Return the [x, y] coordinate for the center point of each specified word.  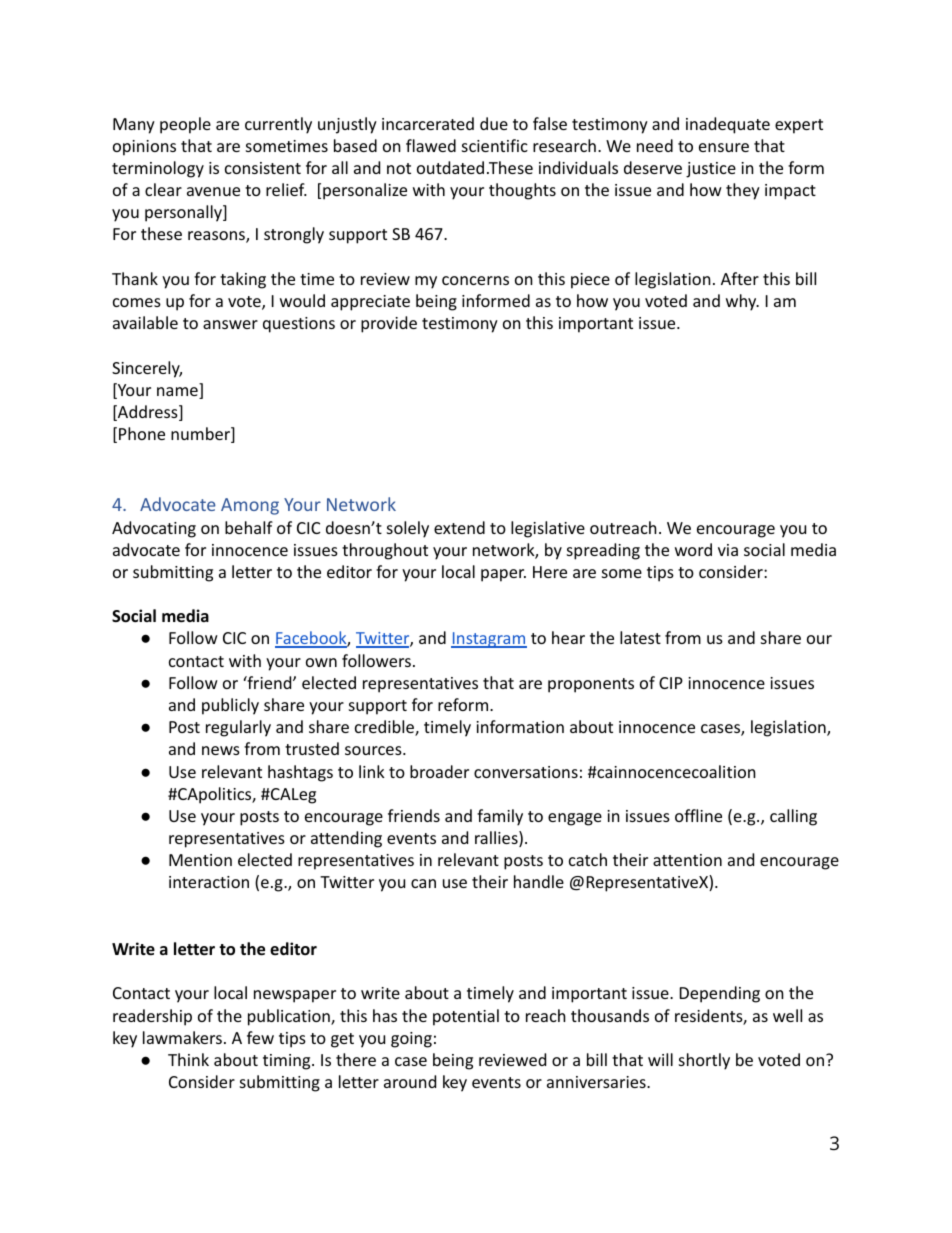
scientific [495, 145]
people [185, 125]
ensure [724, 147]
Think [188, 1059]
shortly [704, 1061]
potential [466, 1017]
